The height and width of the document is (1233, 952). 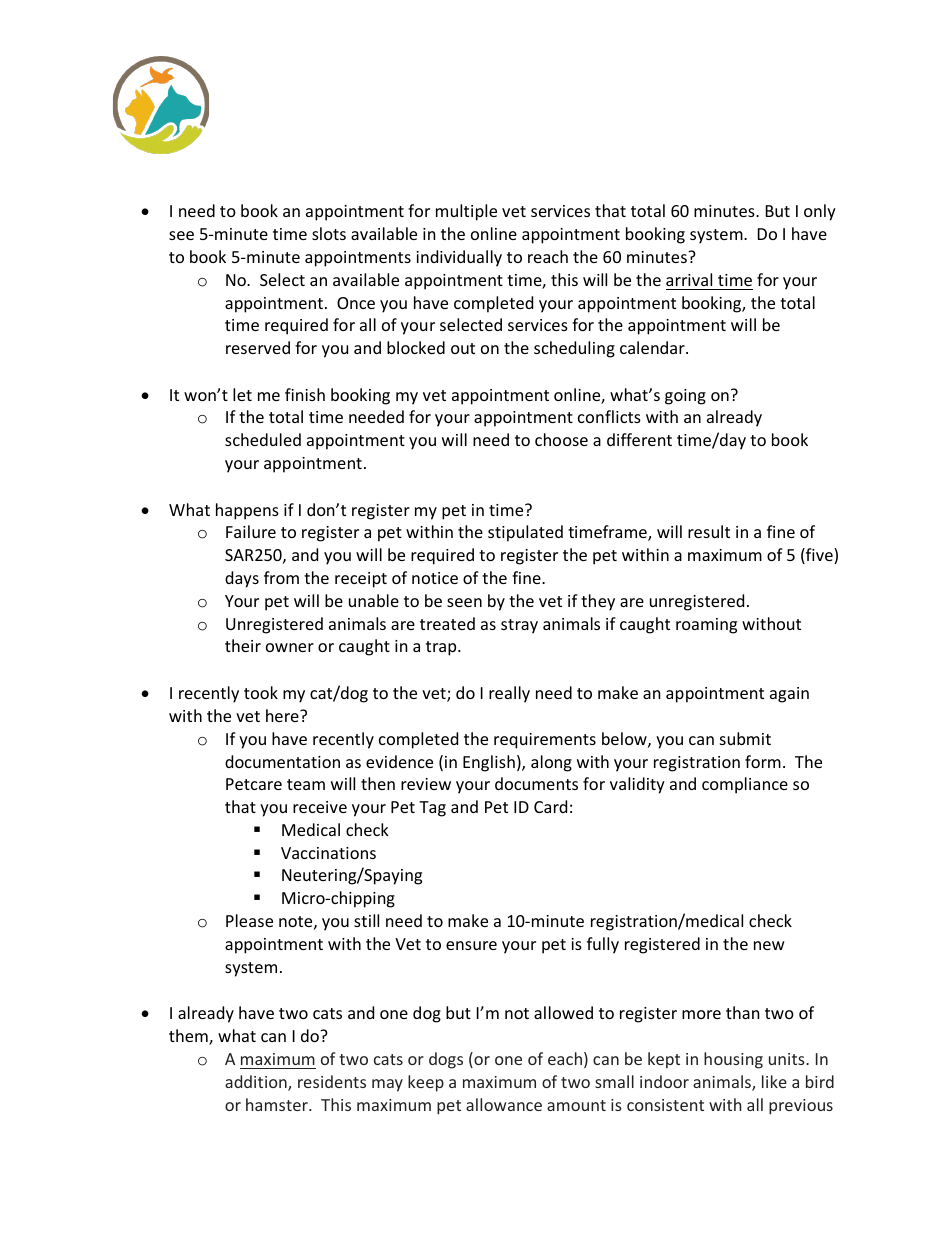 I want to click on addition, so click(x=257, y=1083).
